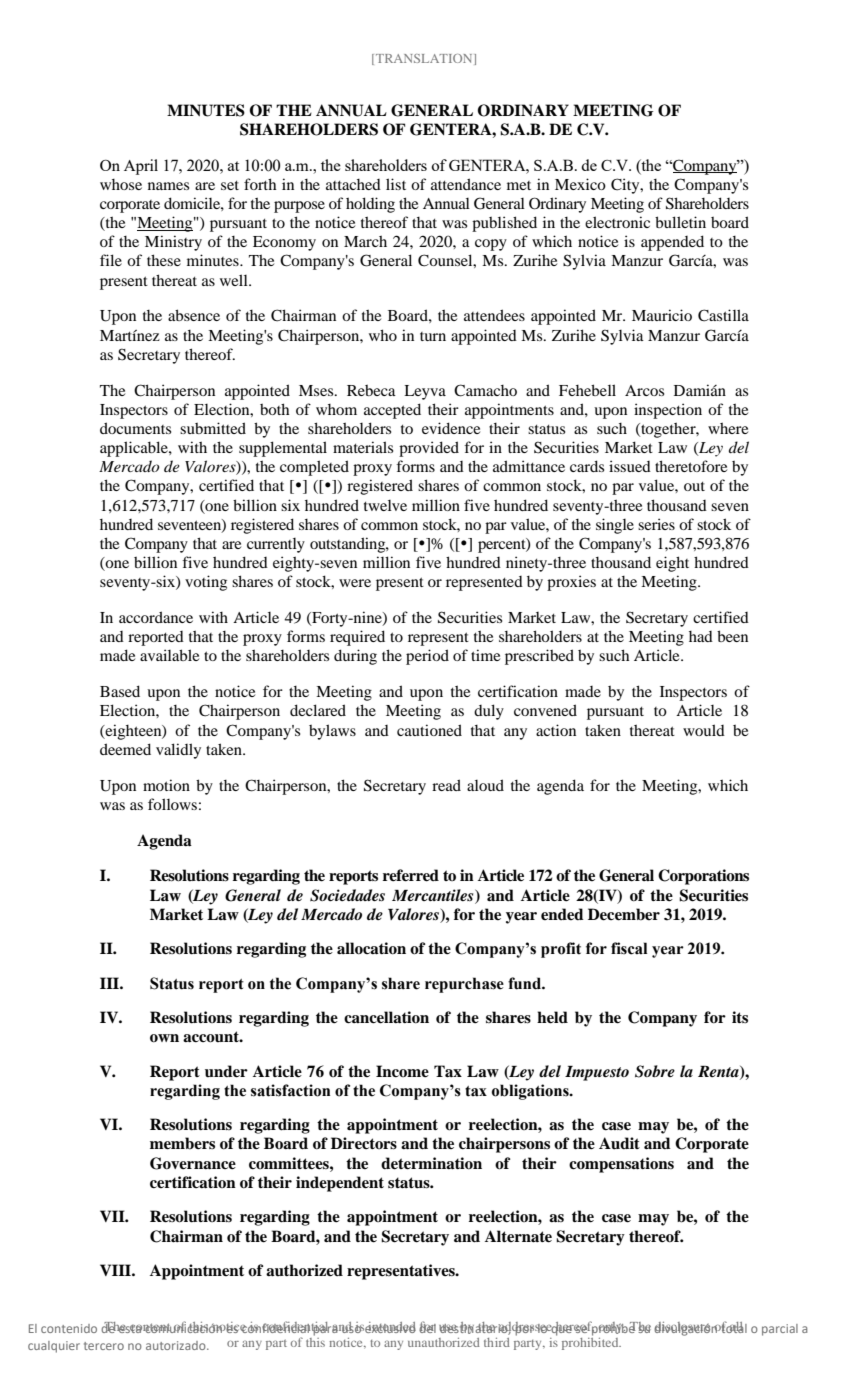 The image size is (849, 1400). Describe the element at coordinates (449, 1328) in the screenshot. I see `use` at that location.
